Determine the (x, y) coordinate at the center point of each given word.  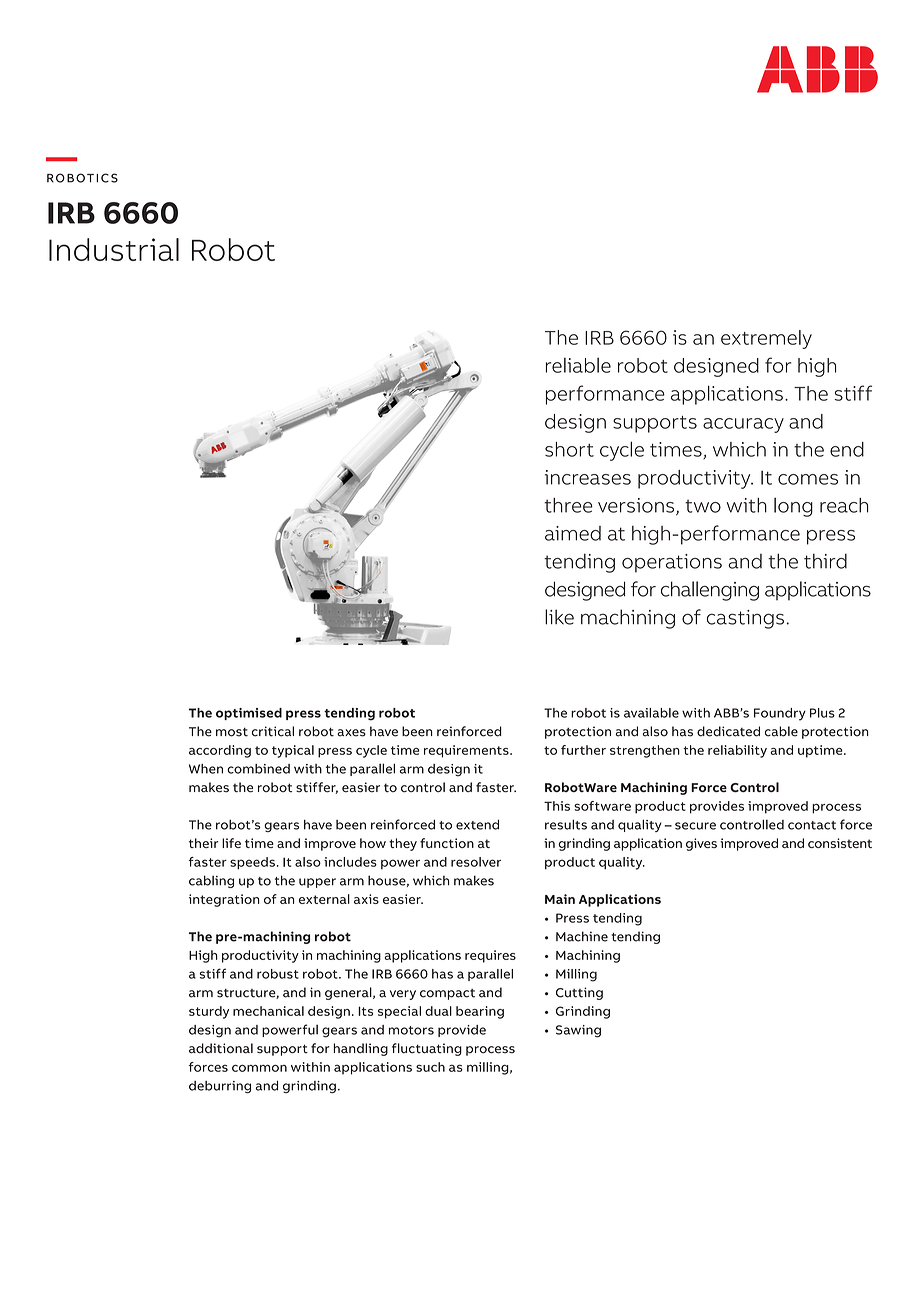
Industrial (114, 249)
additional (221, 1048)
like (559, 617)
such (430, 1067)
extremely (766, 339)
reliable (578, 365)
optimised (249, 714)
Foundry (780, 714)
